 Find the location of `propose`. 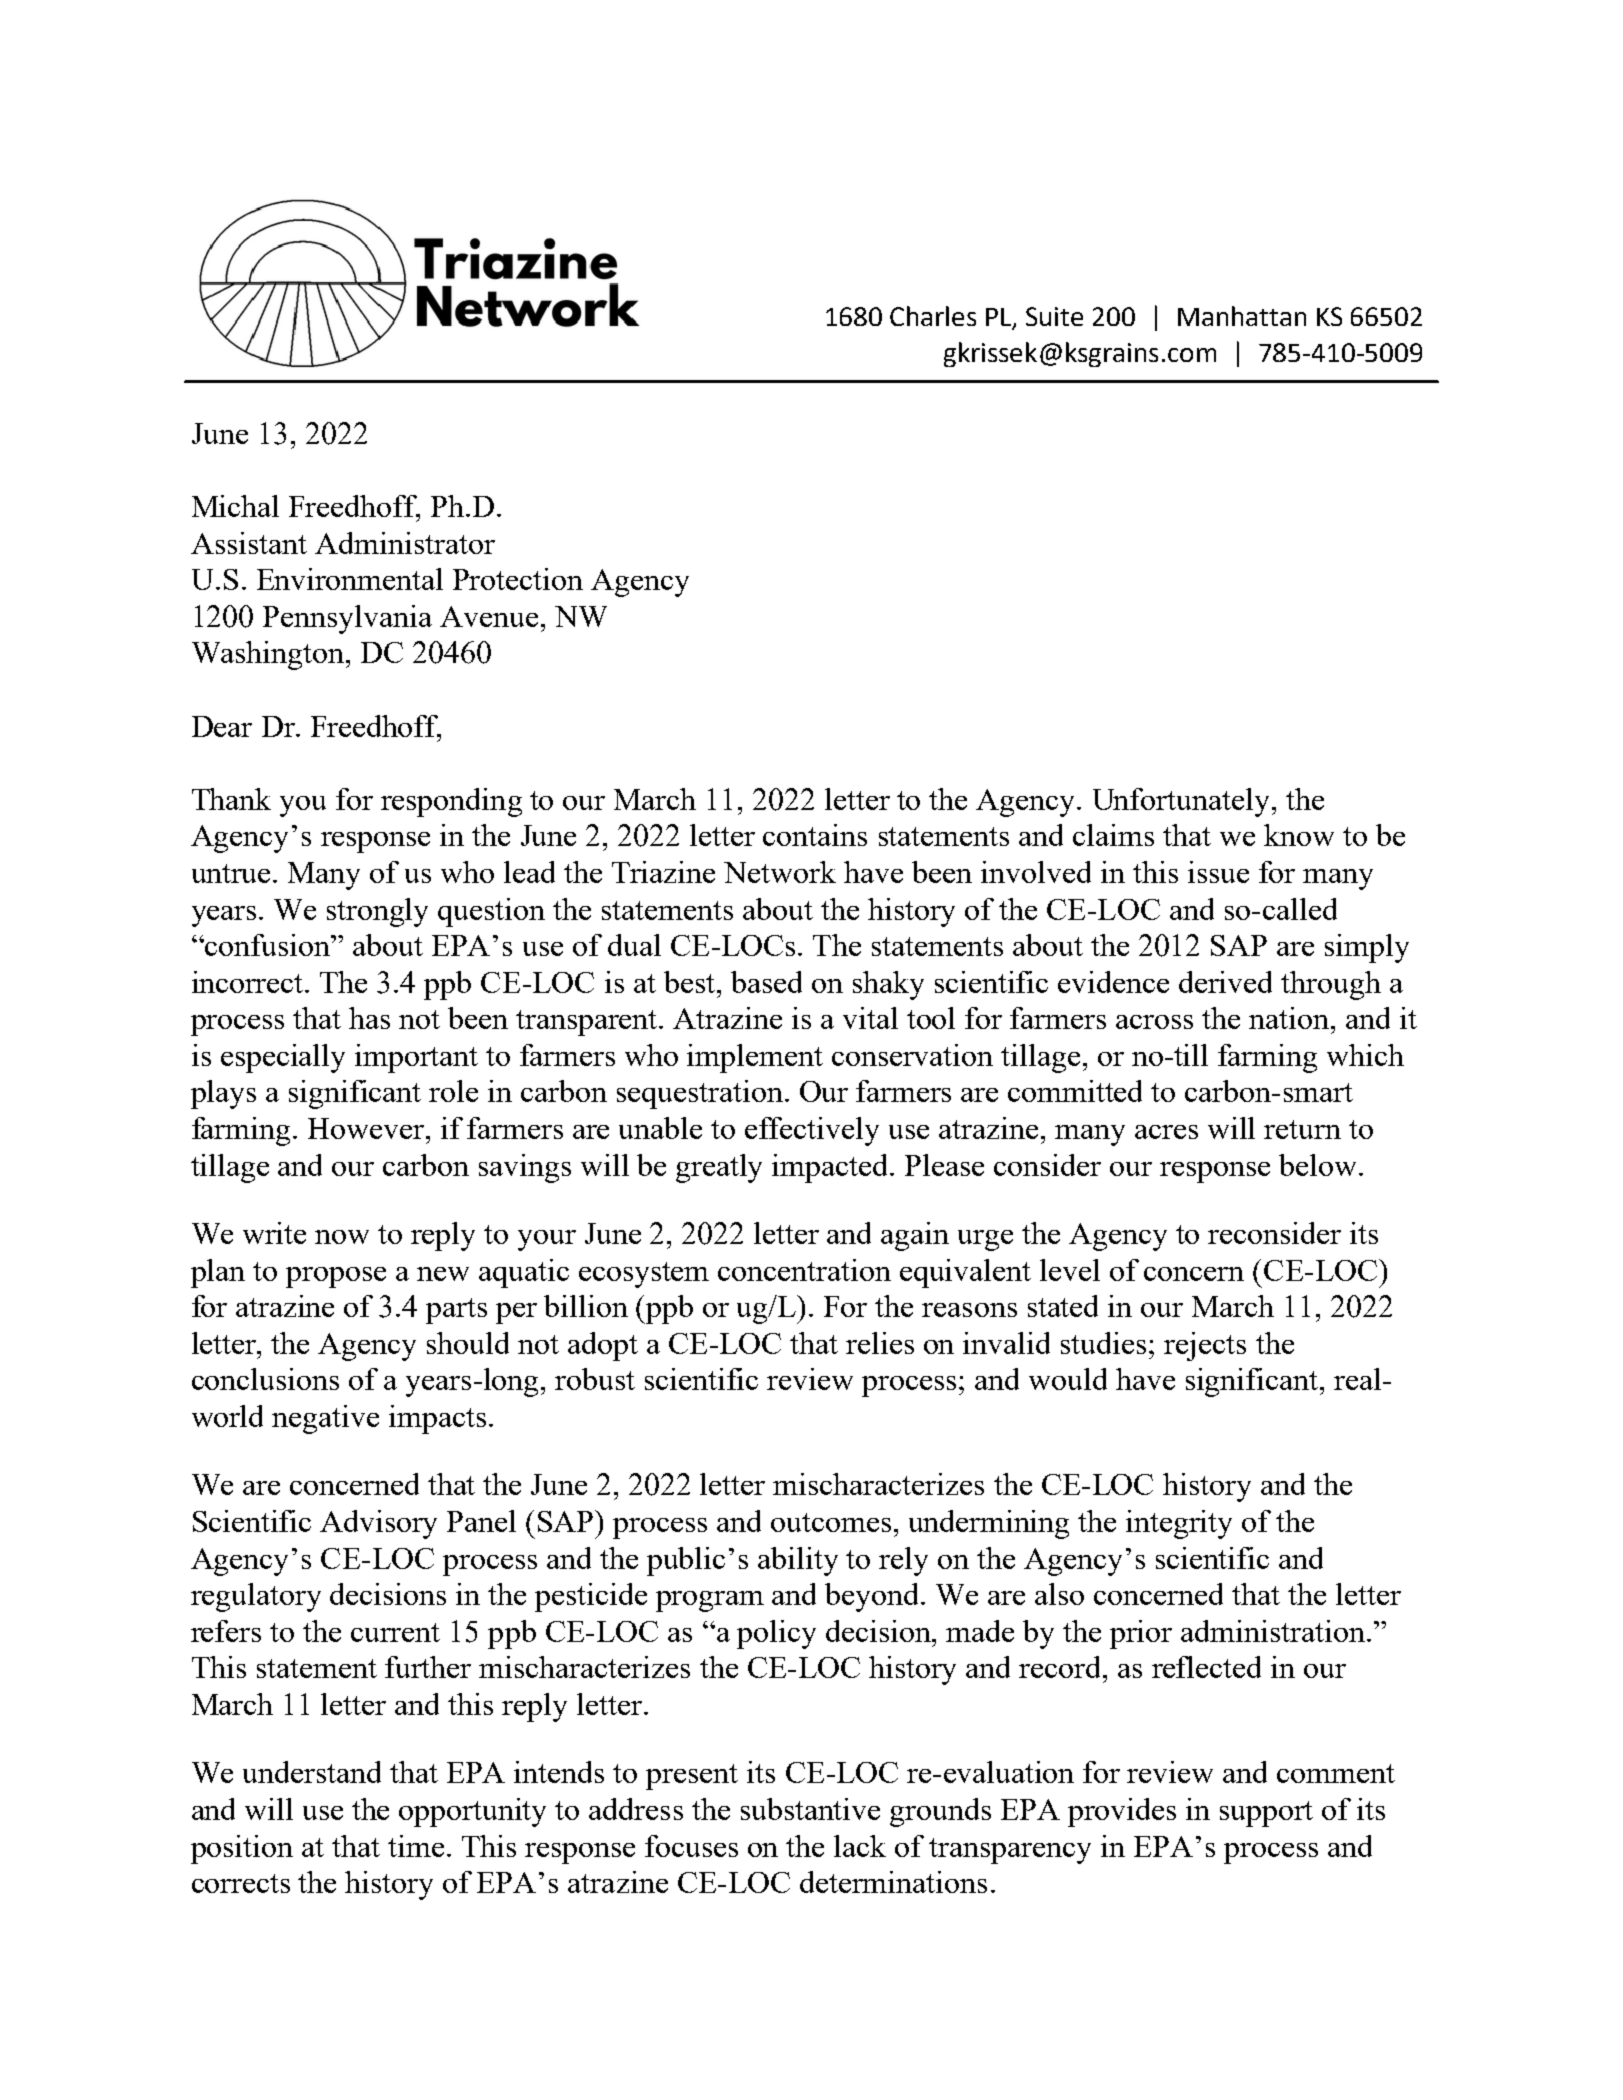

propose is located at coordinates (336, 1277).
